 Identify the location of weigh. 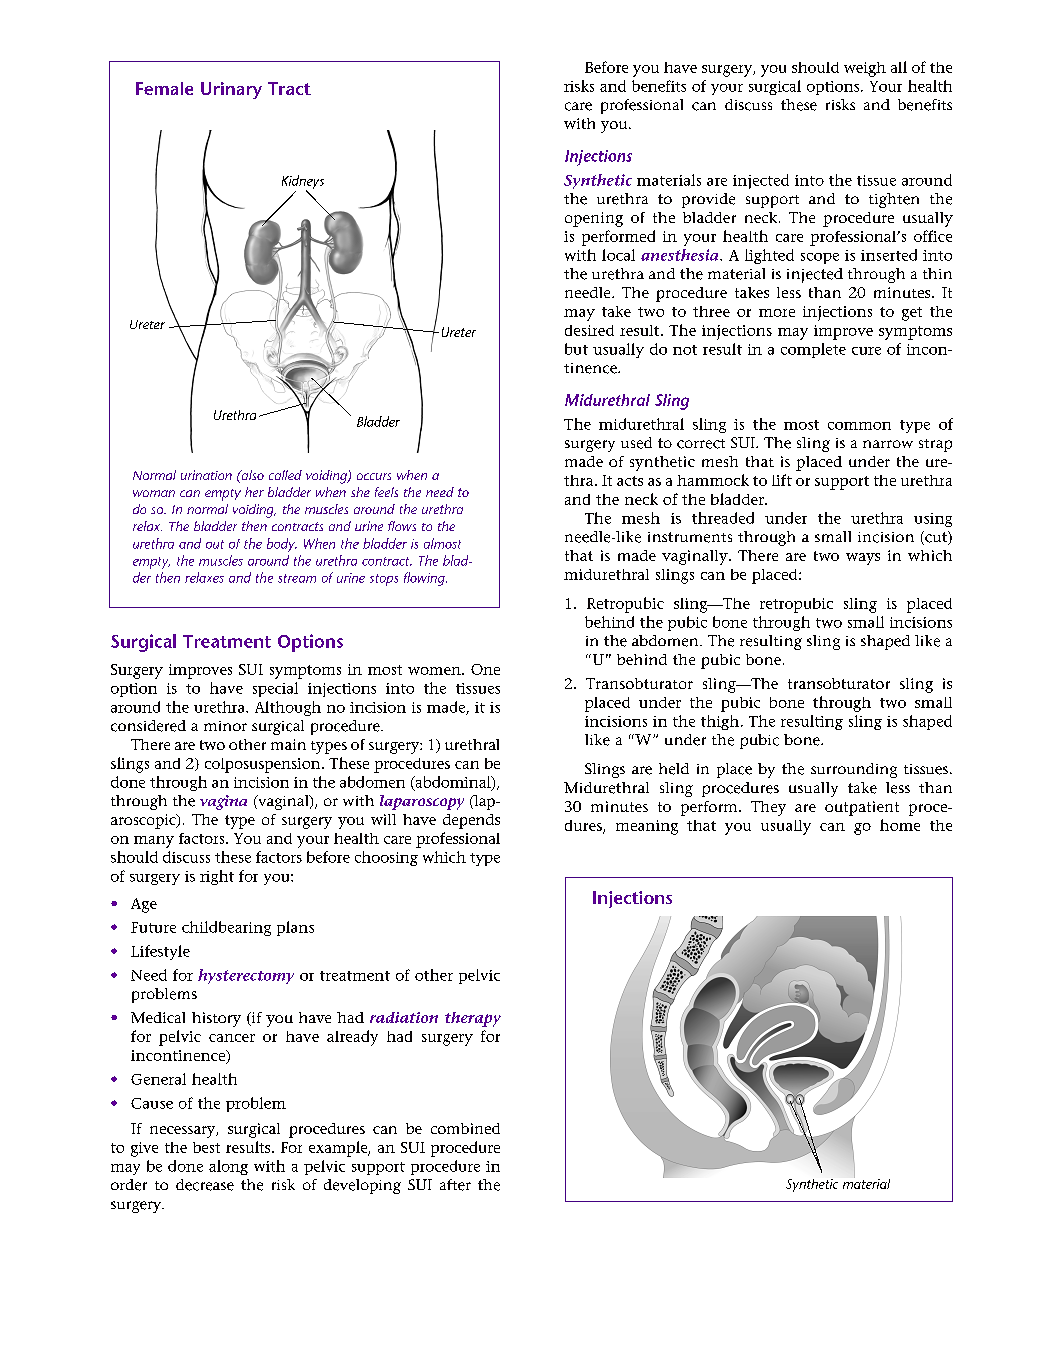
(865, 69).
